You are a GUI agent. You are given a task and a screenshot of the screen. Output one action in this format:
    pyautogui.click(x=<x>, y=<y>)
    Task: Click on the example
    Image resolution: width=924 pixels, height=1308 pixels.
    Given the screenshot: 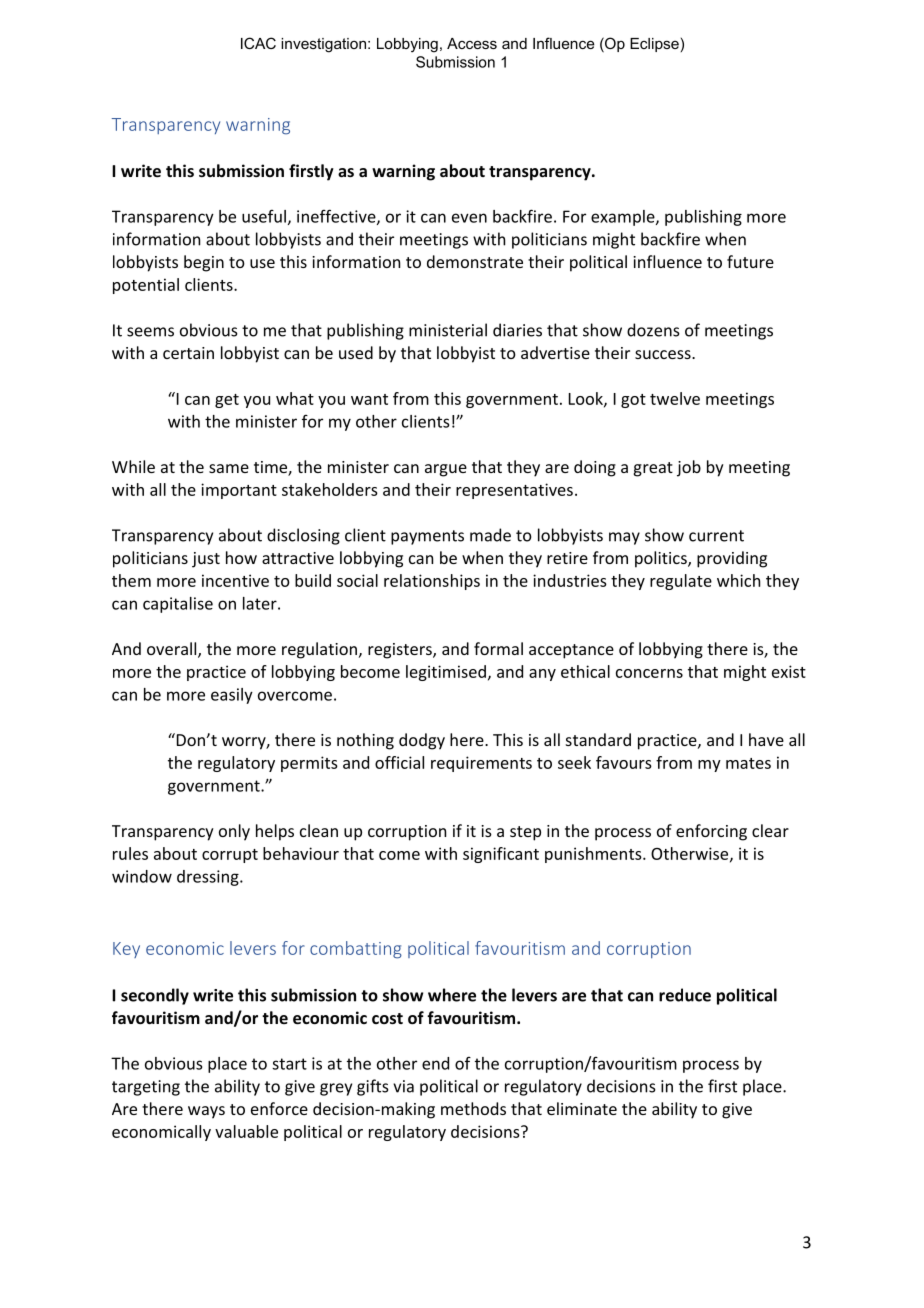 What is the action you would take?
    pyautogui.click(x=624, y=218)
